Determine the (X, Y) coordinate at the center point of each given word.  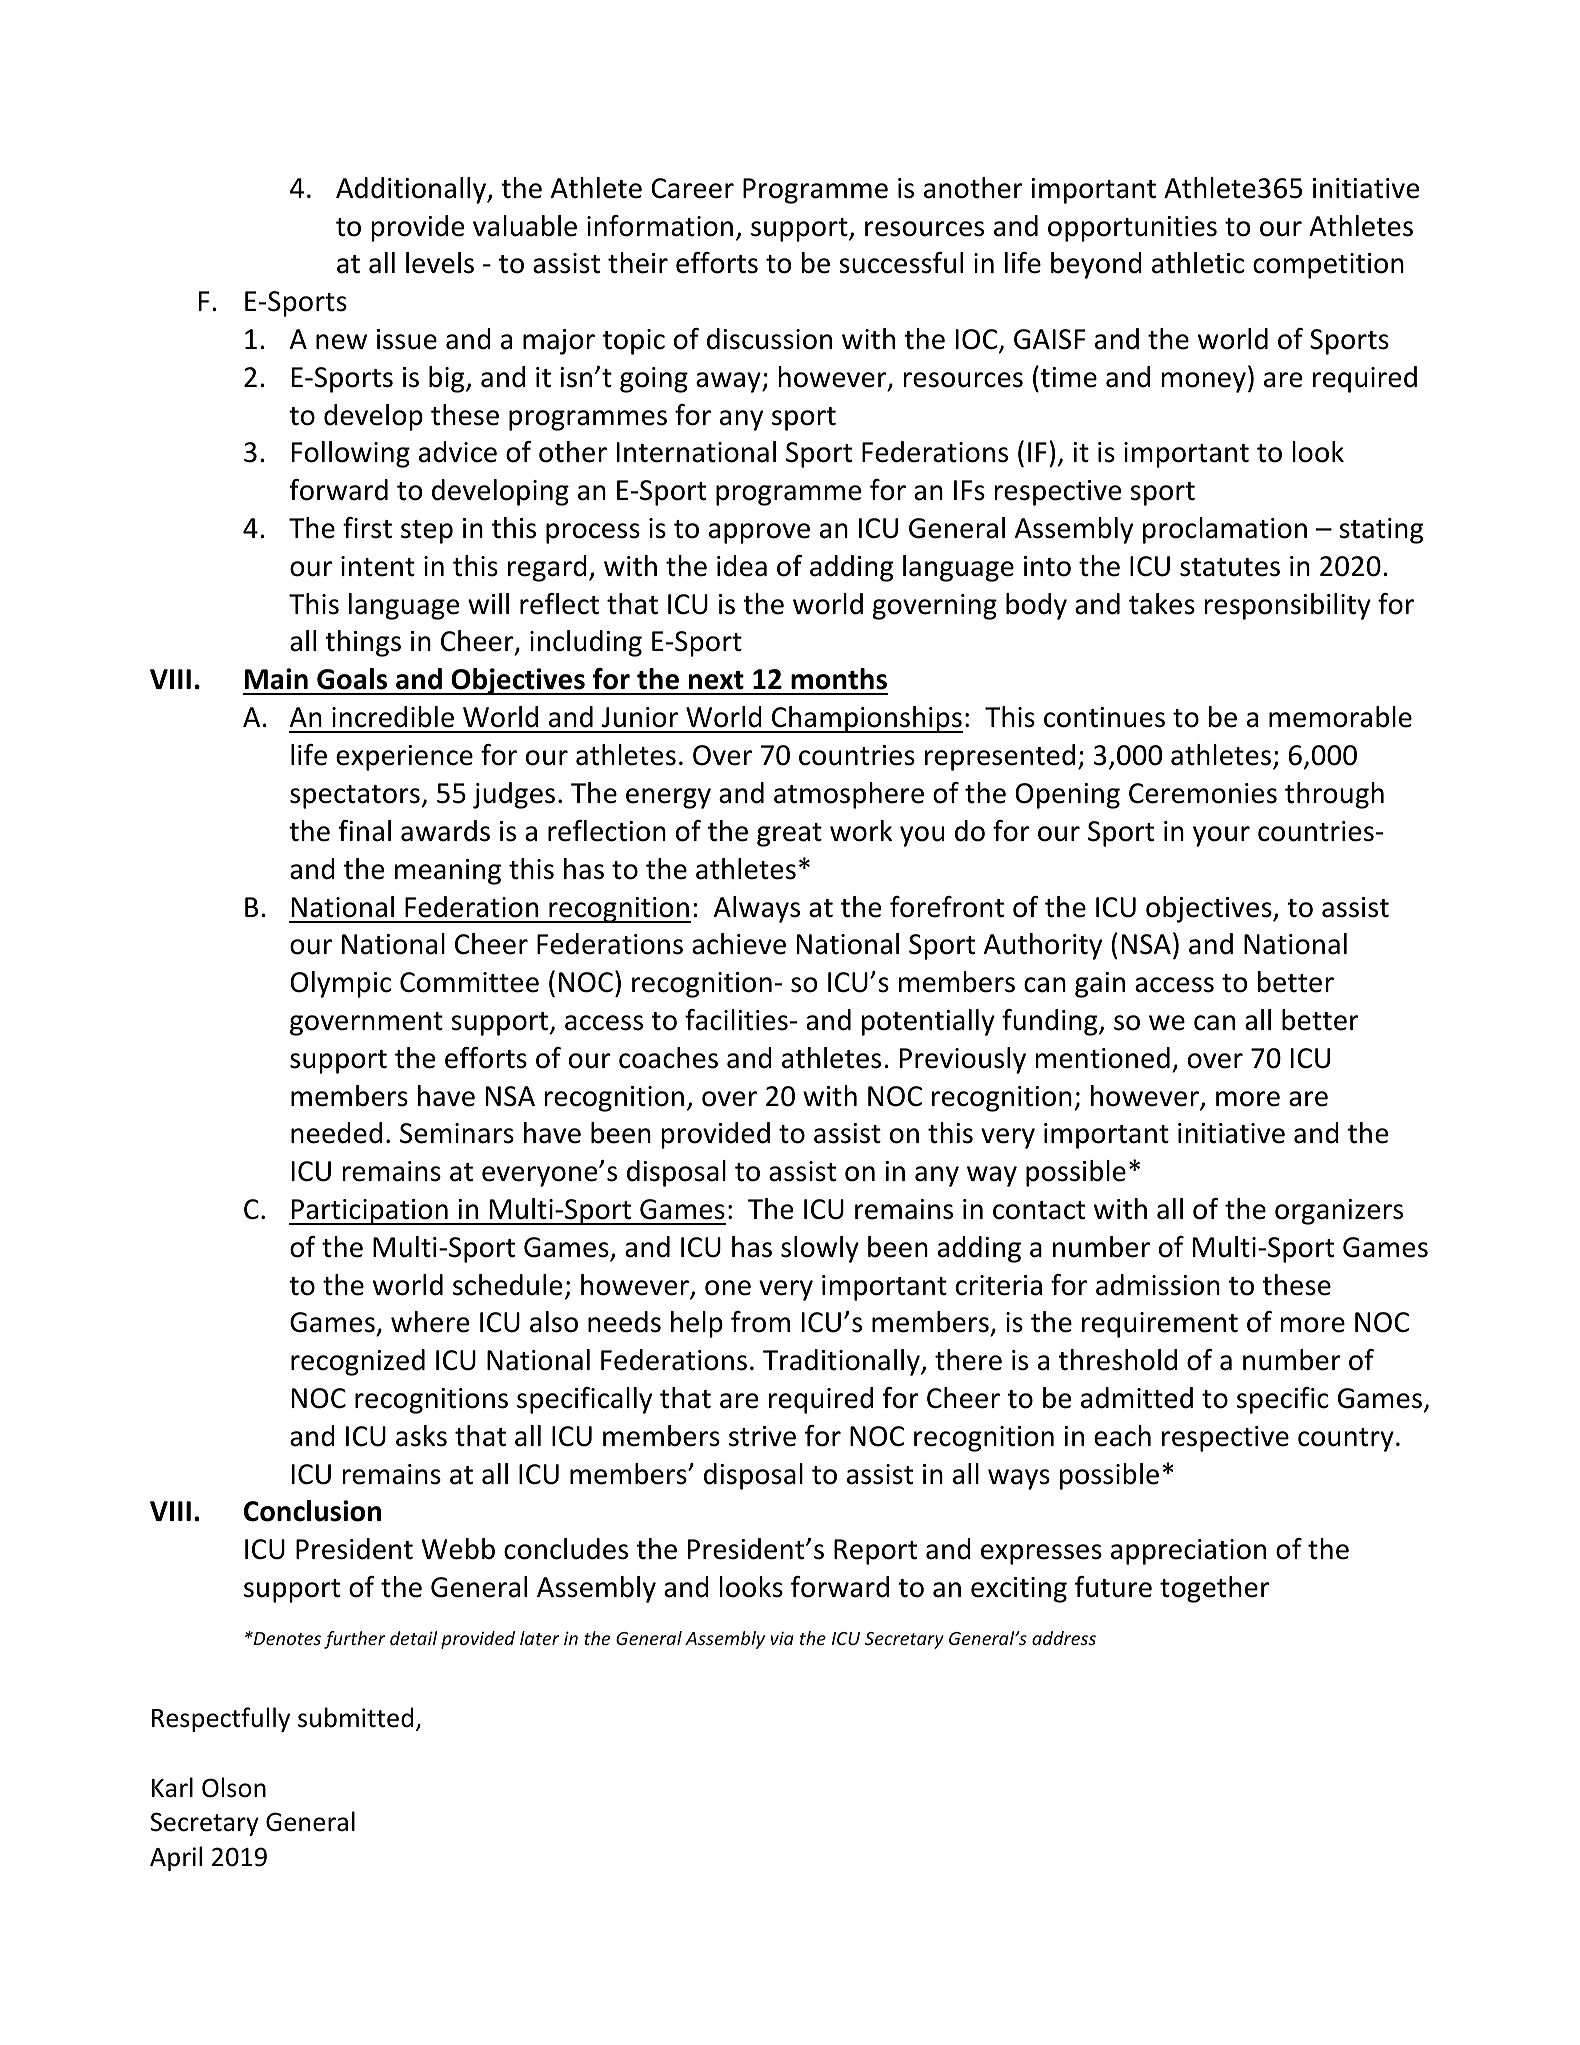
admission (1158, 1285)
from (760, 1322)
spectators (355, 797)
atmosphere (849, 795)
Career (692, 188)
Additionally (412, 190)
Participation (369, 1212)
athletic (1198, 263)
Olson (234, 1787)
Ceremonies (1203, 793)
